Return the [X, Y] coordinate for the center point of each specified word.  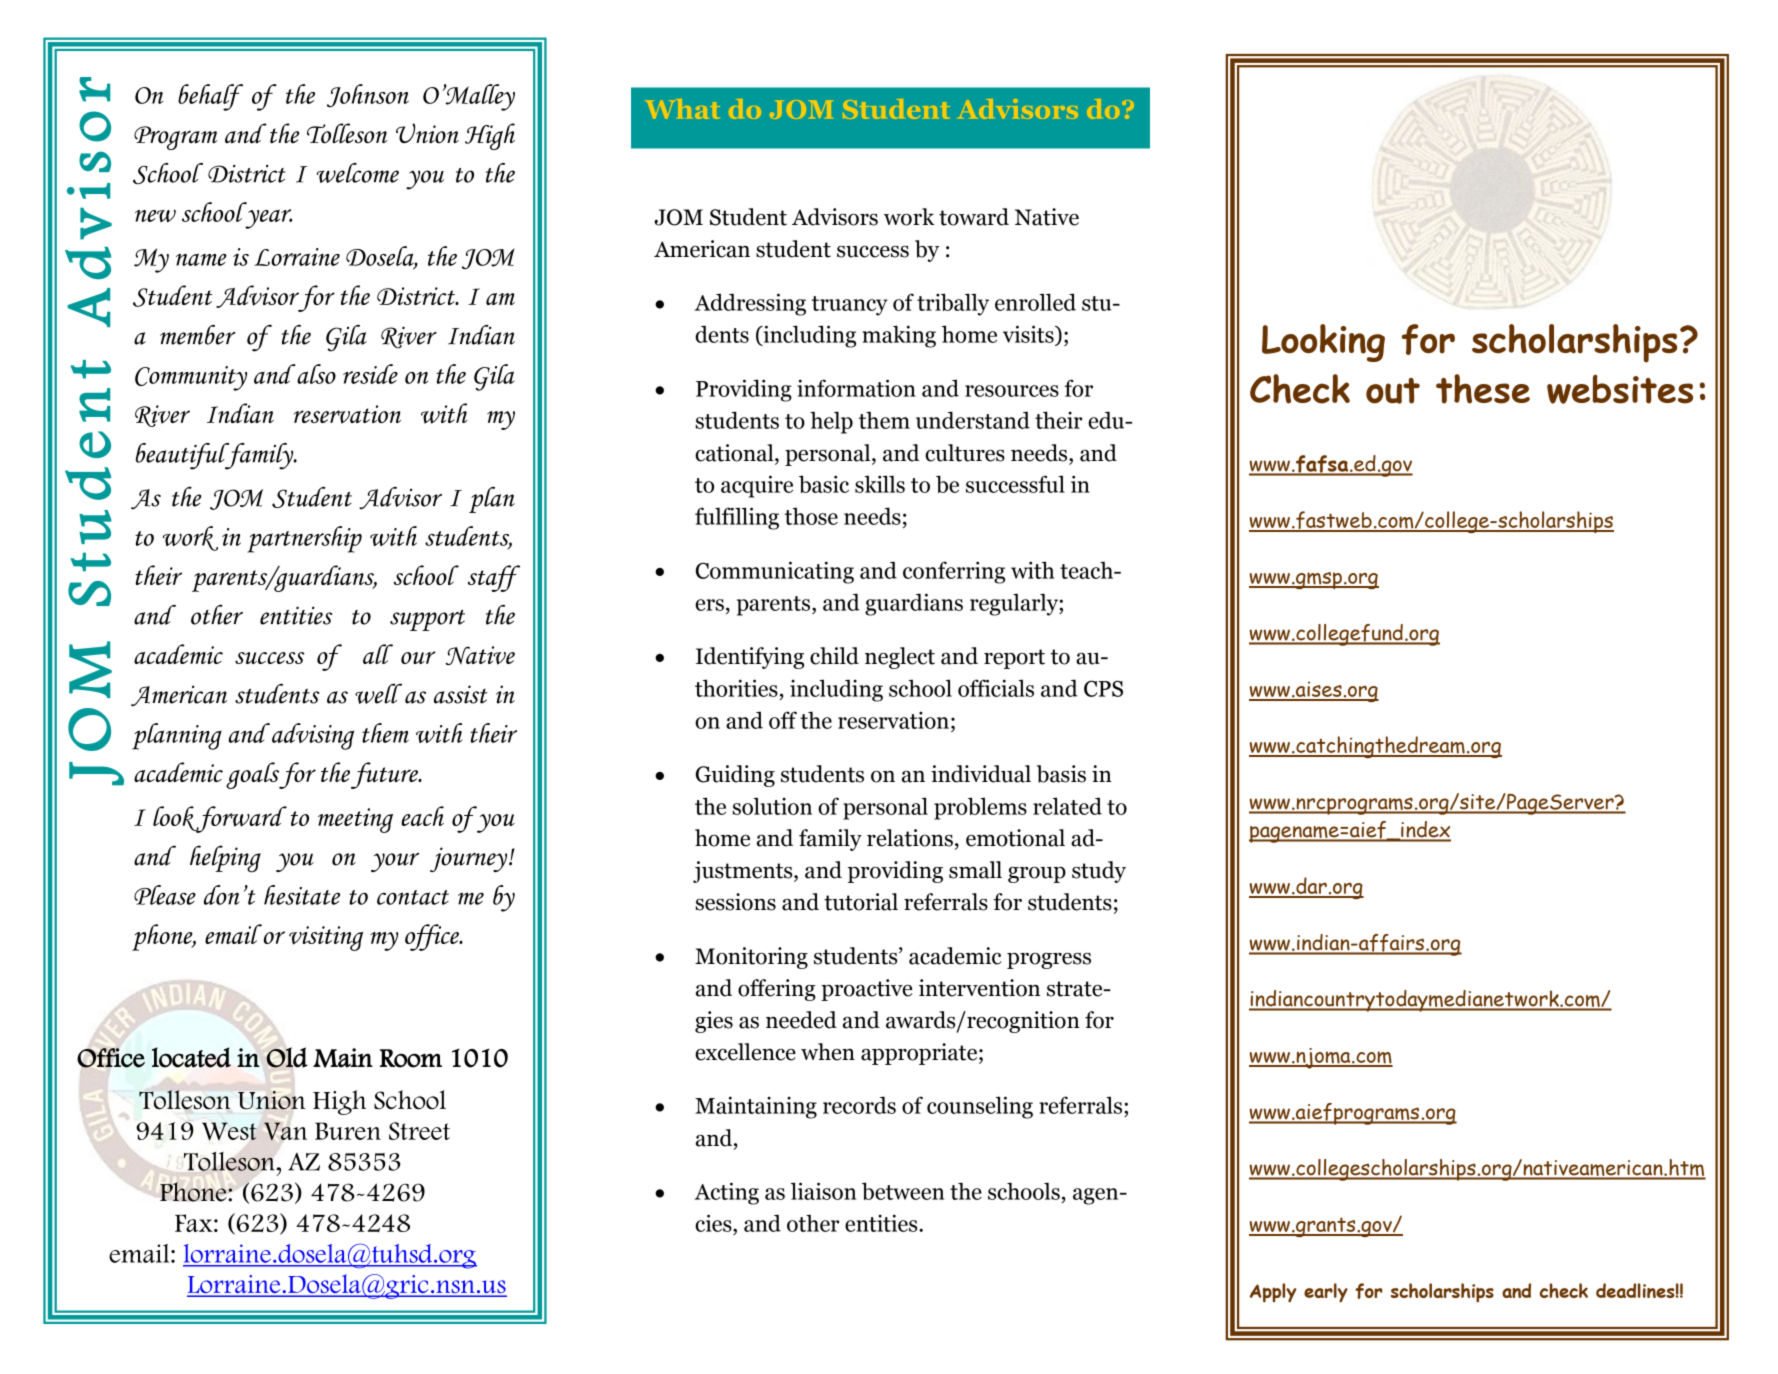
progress [1049, 961]
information [856, 388]
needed [801, 1020]
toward [974, 217]
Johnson [368, 96]
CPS [1103, 688]
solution [772, 806]
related [1067, 806]
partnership [304, 539]
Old [286, 1057]
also [315, 374]
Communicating [775, 572]
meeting [355, 820]
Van [285, 1131]
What [683, 109]
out [1393, 391]
